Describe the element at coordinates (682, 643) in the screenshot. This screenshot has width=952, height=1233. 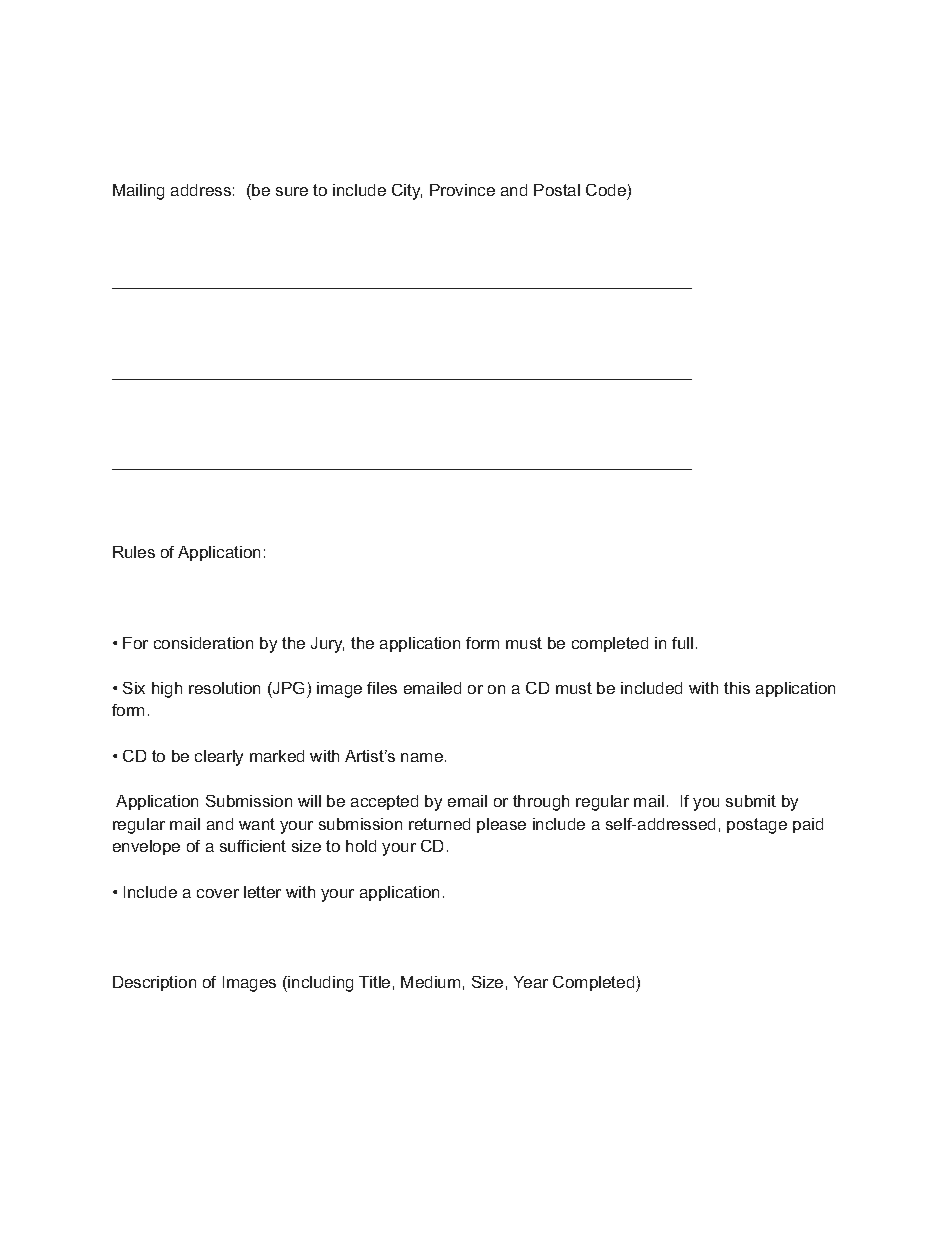
I see `full` at that location.
